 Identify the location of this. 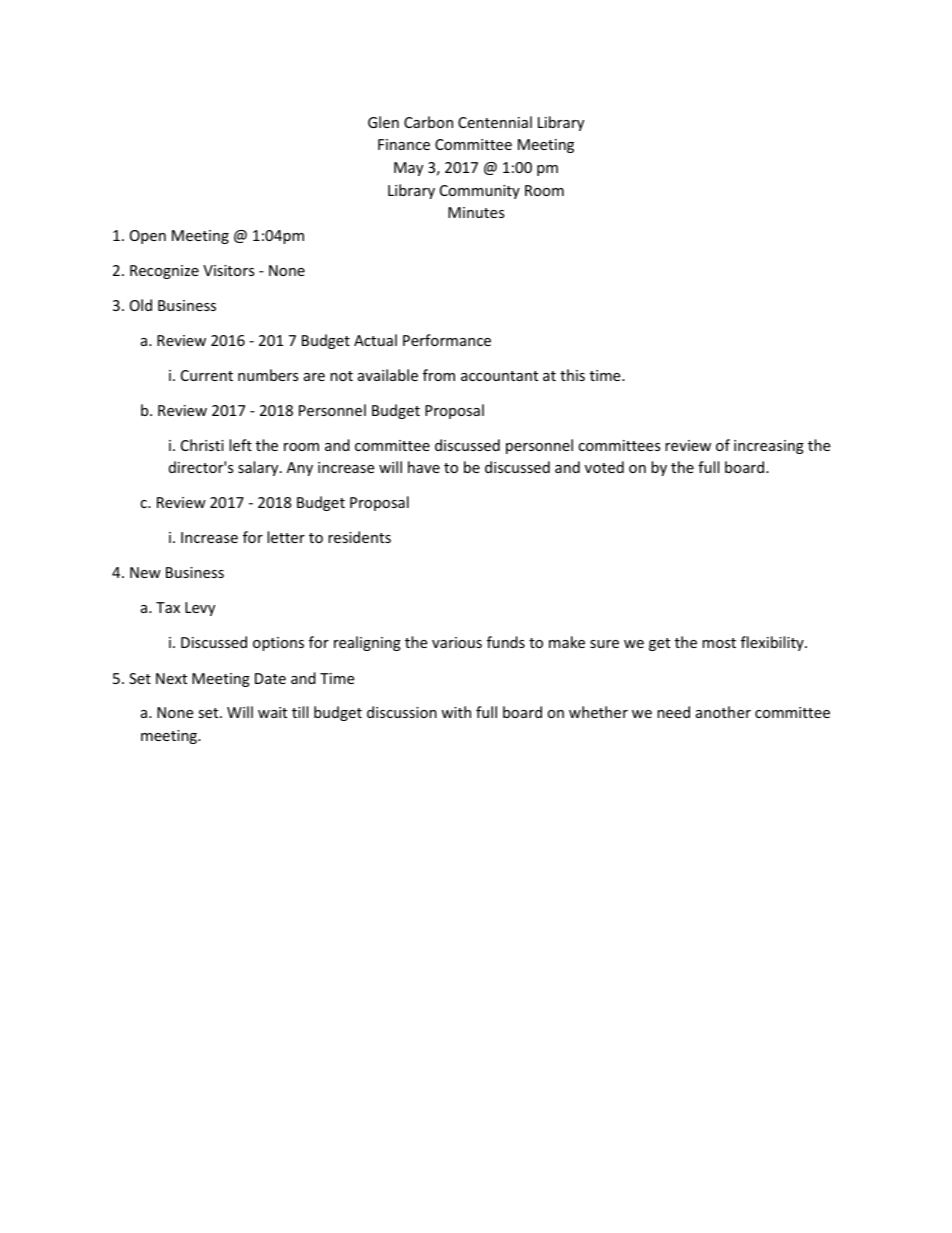
(572, 375).
